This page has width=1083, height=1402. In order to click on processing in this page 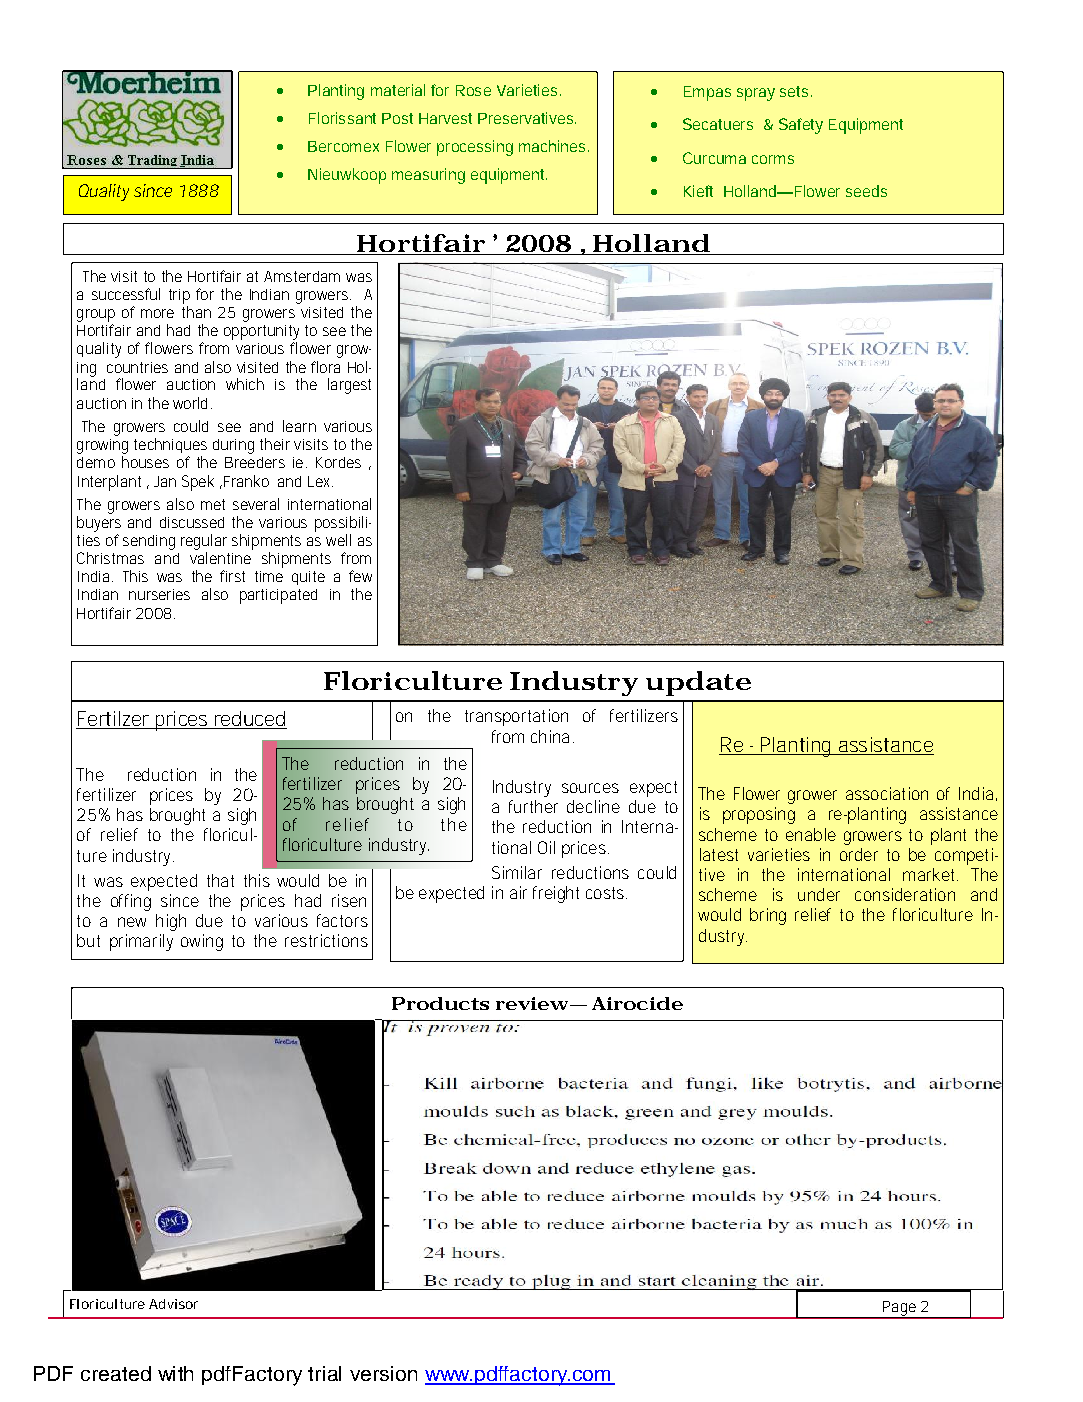, I will do `click(475, 148)`.
